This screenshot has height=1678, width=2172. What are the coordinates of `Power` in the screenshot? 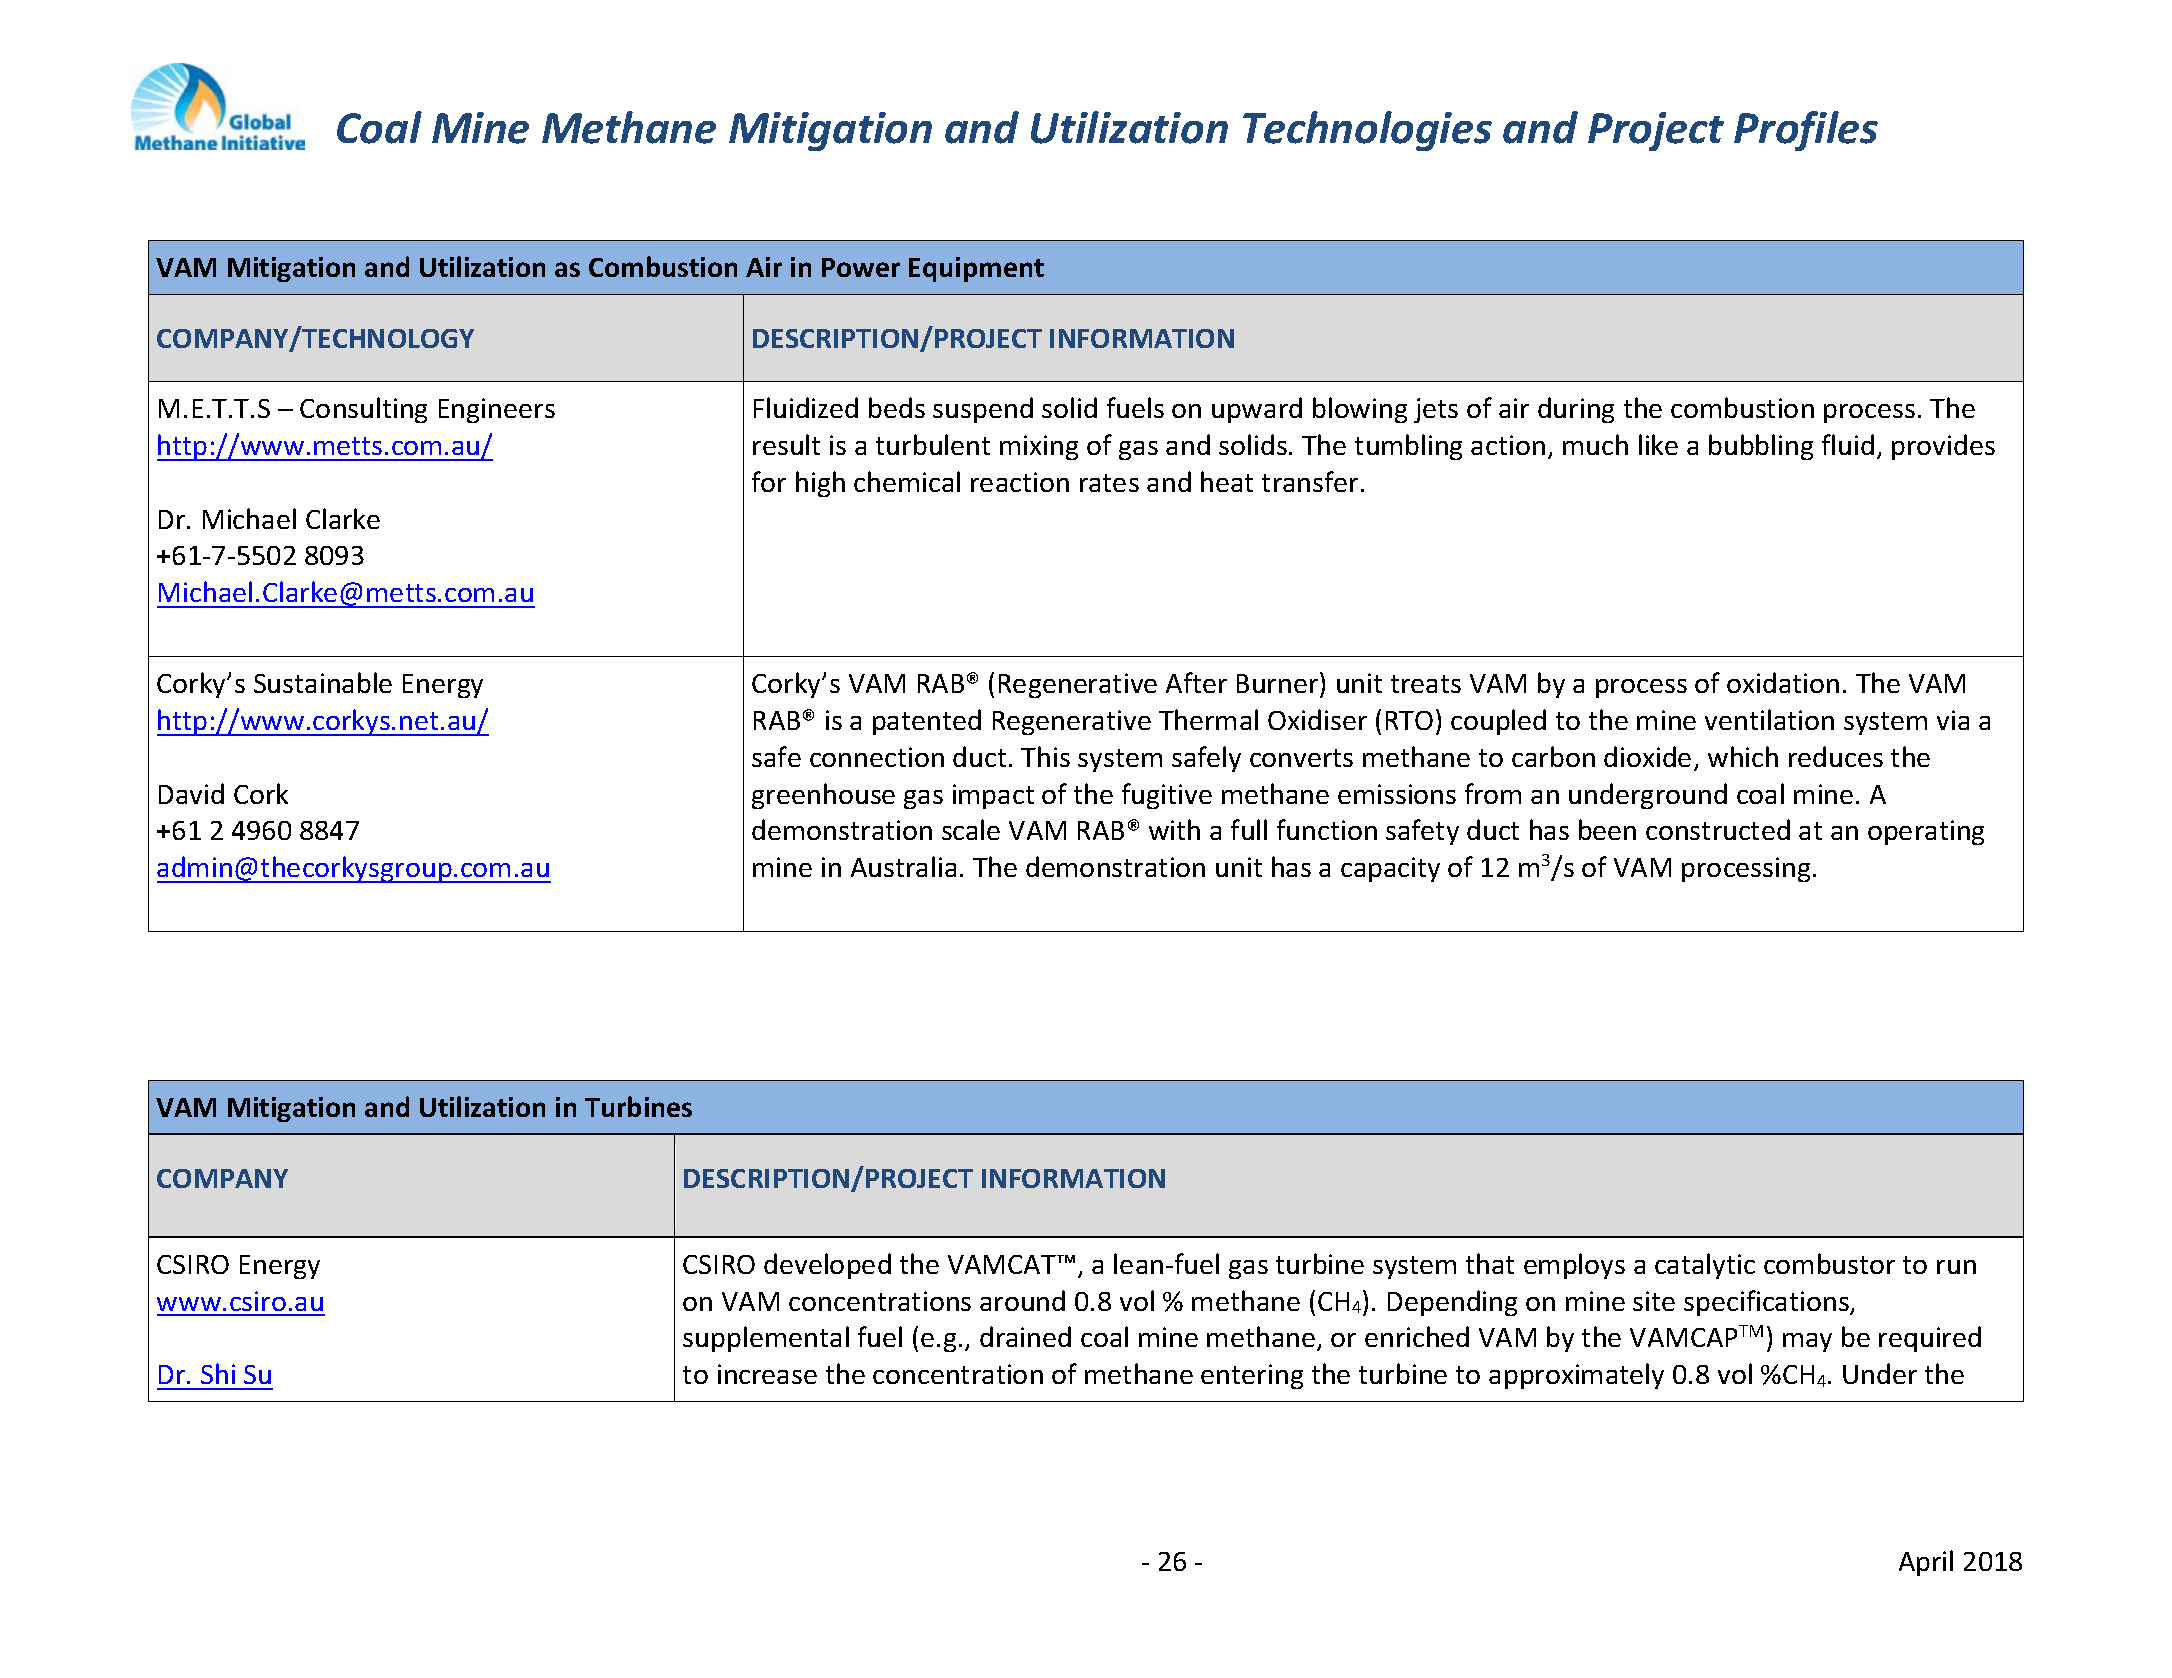 It's located at (861, 267).
